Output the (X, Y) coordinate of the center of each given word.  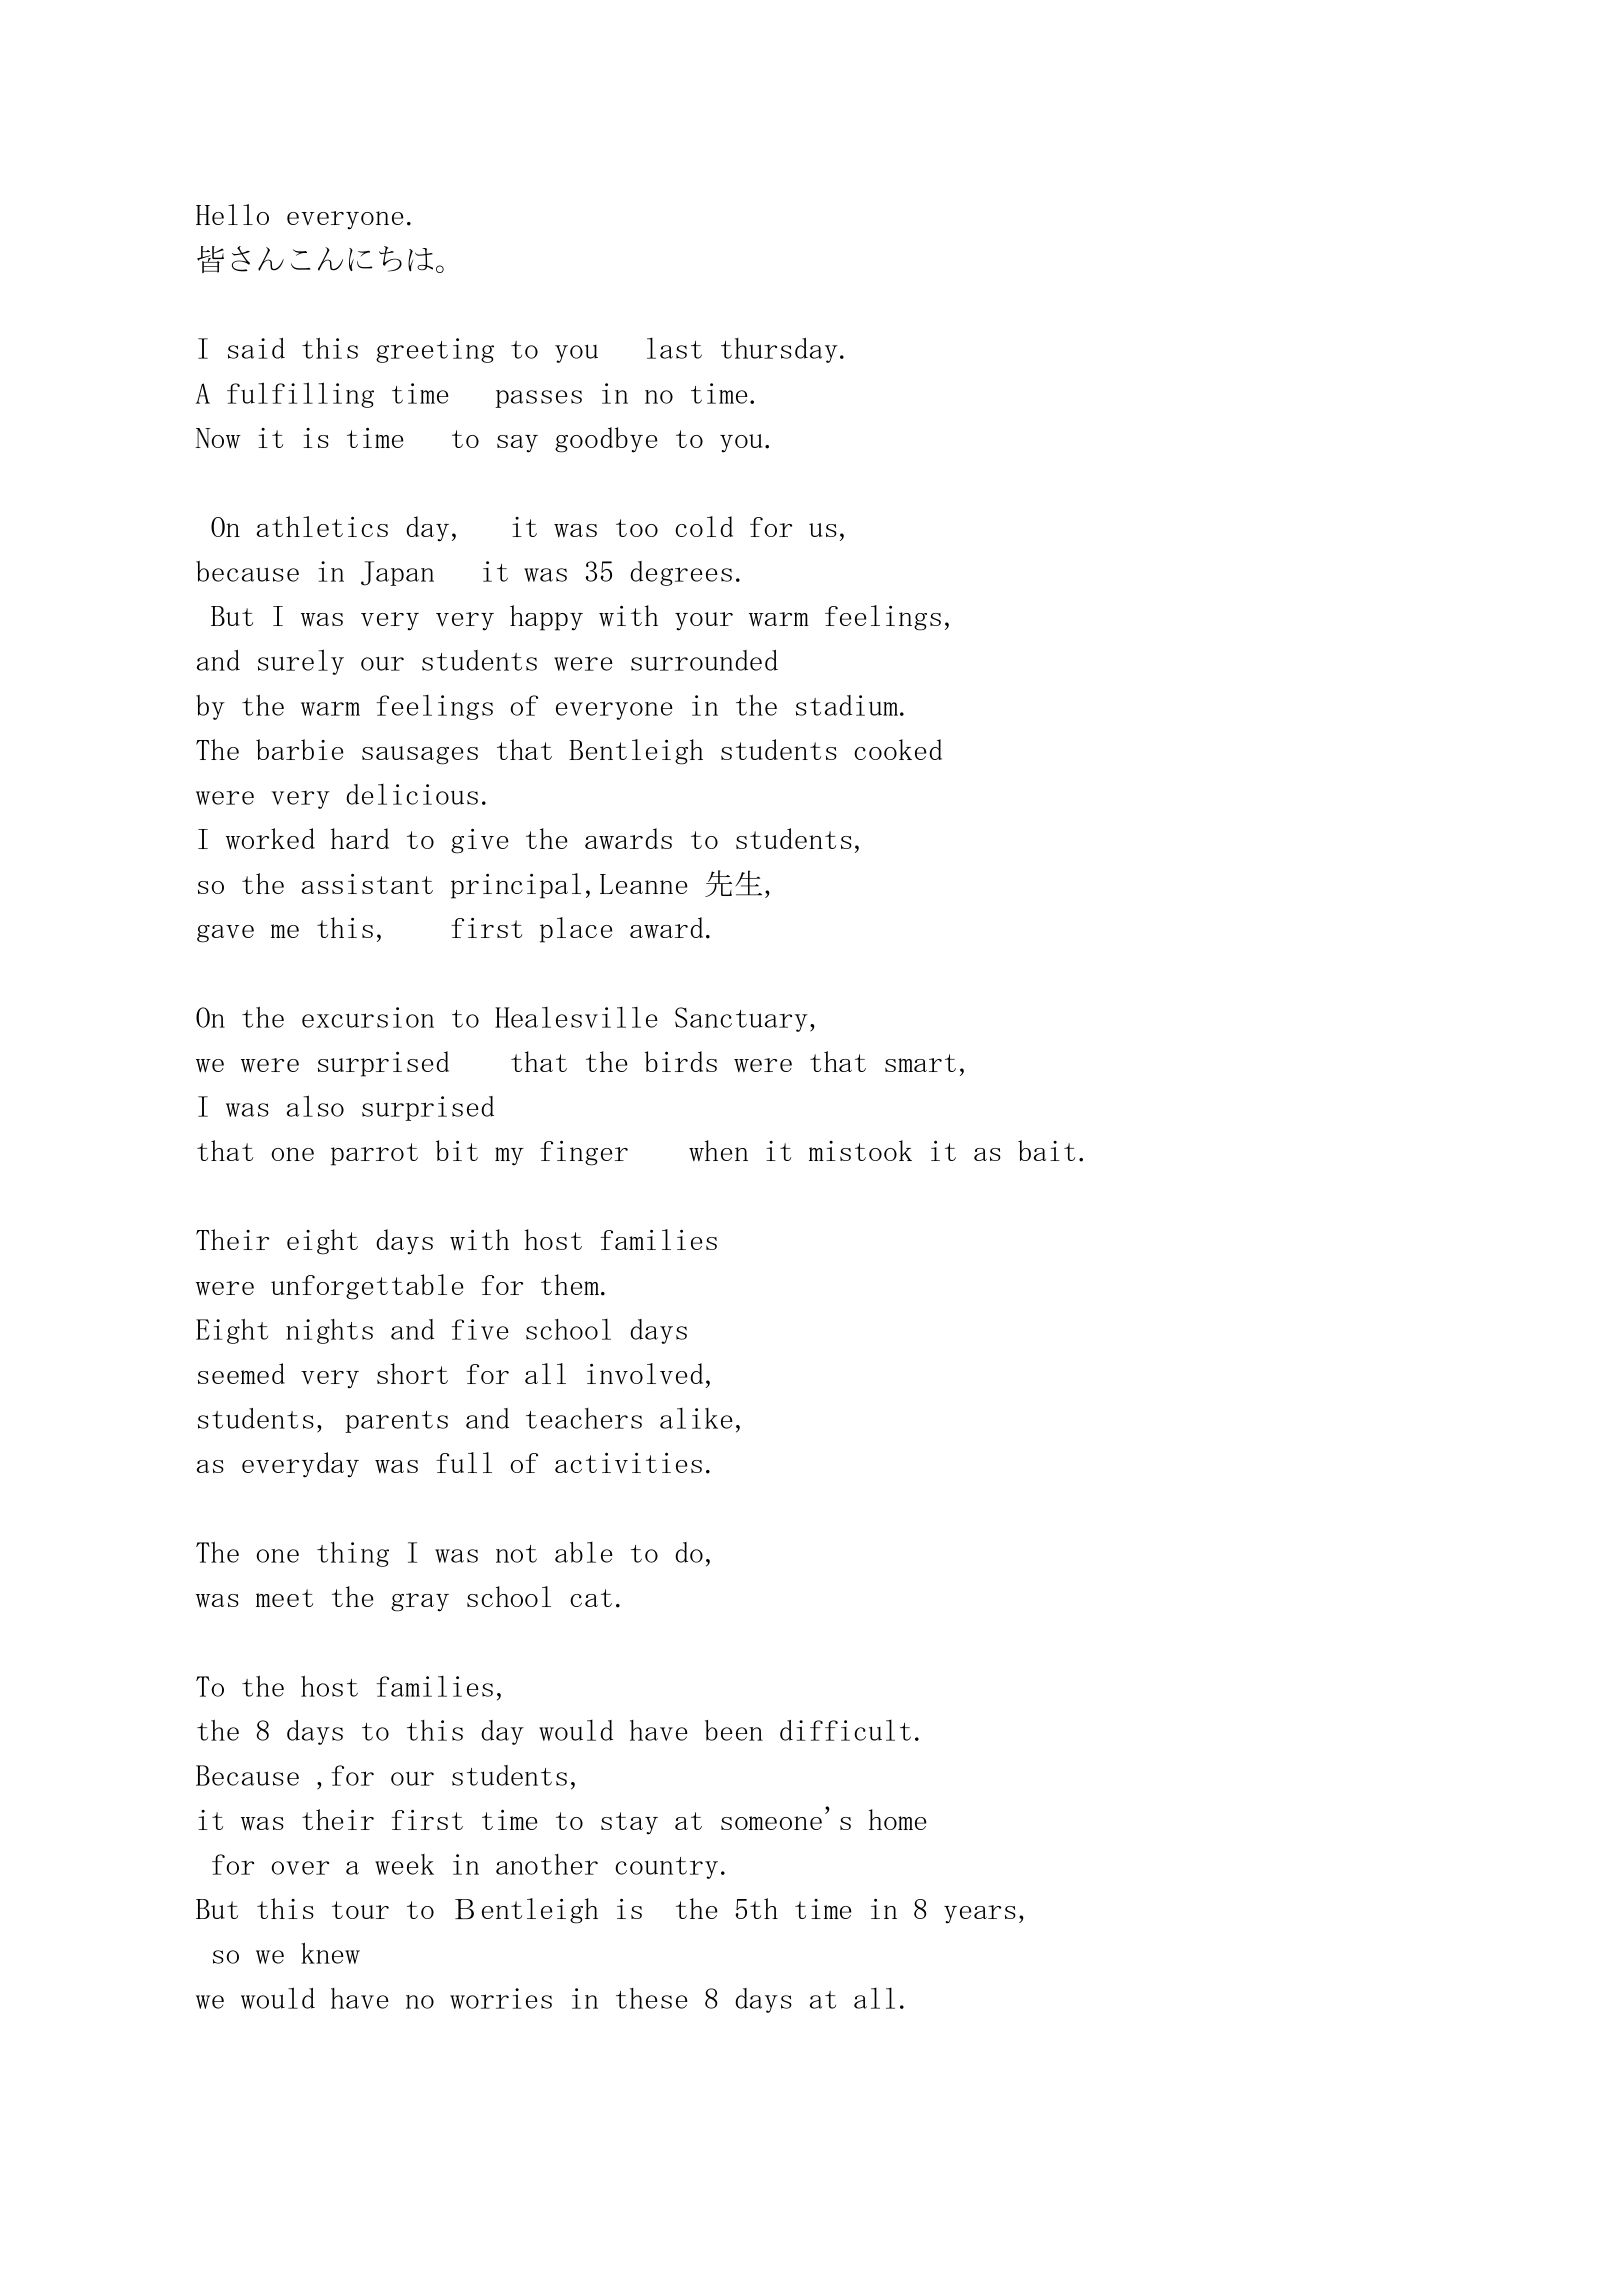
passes (538, 399)
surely (301, 662)
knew (330, 1953)
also (315, 1106)
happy (546, 618)
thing (353, 1554)
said (256, 348)
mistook (860, 1150)
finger (584, 1153)
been (734, 1730)
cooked (898, 749)
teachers (584, 1418)
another (547, 1864)
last (674, 348)
